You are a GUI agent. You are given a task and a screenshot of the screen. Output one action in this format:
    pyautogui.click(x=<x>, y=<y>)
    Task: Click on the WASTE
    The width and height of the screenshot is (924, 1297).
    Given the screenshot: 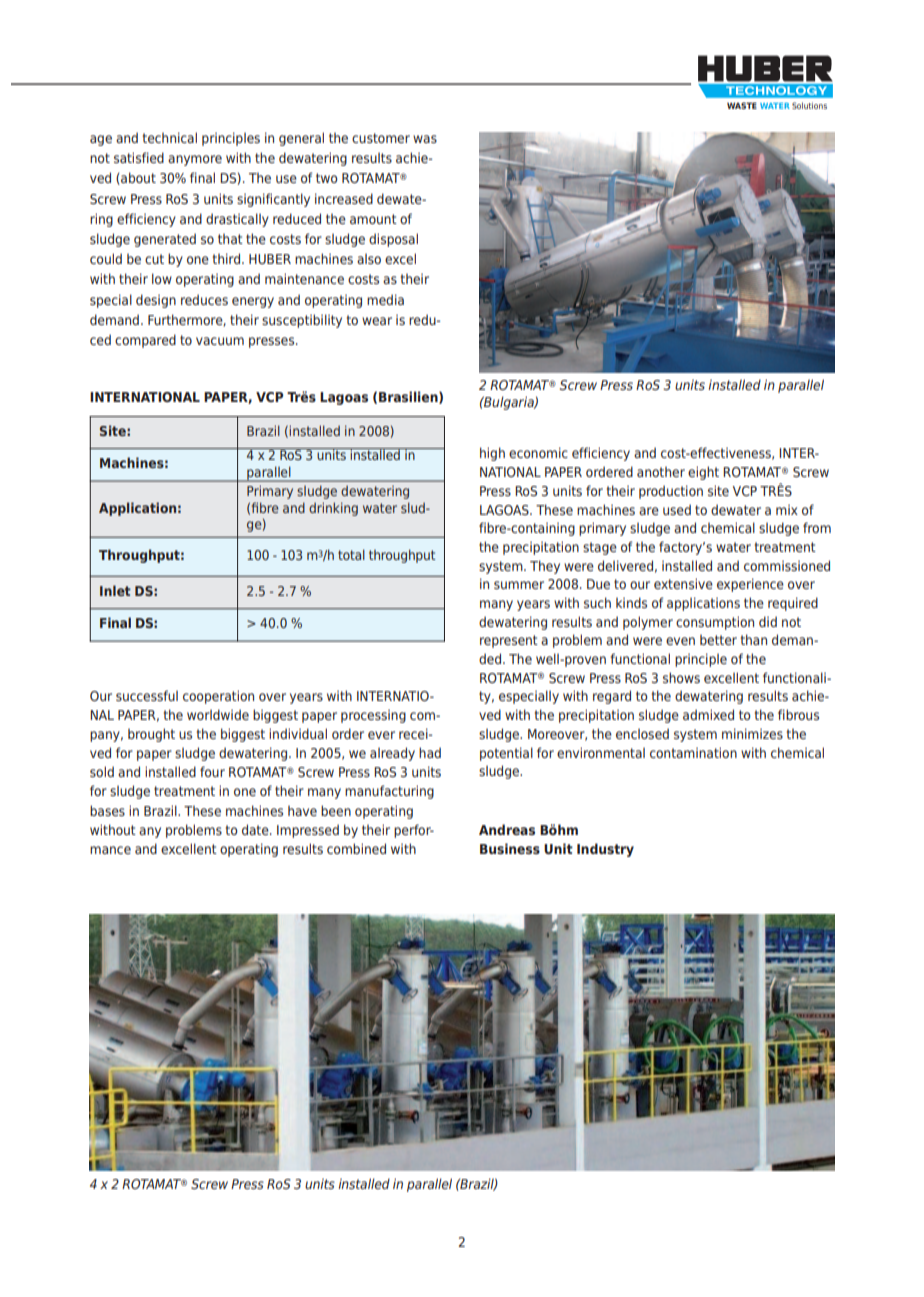 What is the action you would take?
    pyautogui.click(x=742, y=105)
